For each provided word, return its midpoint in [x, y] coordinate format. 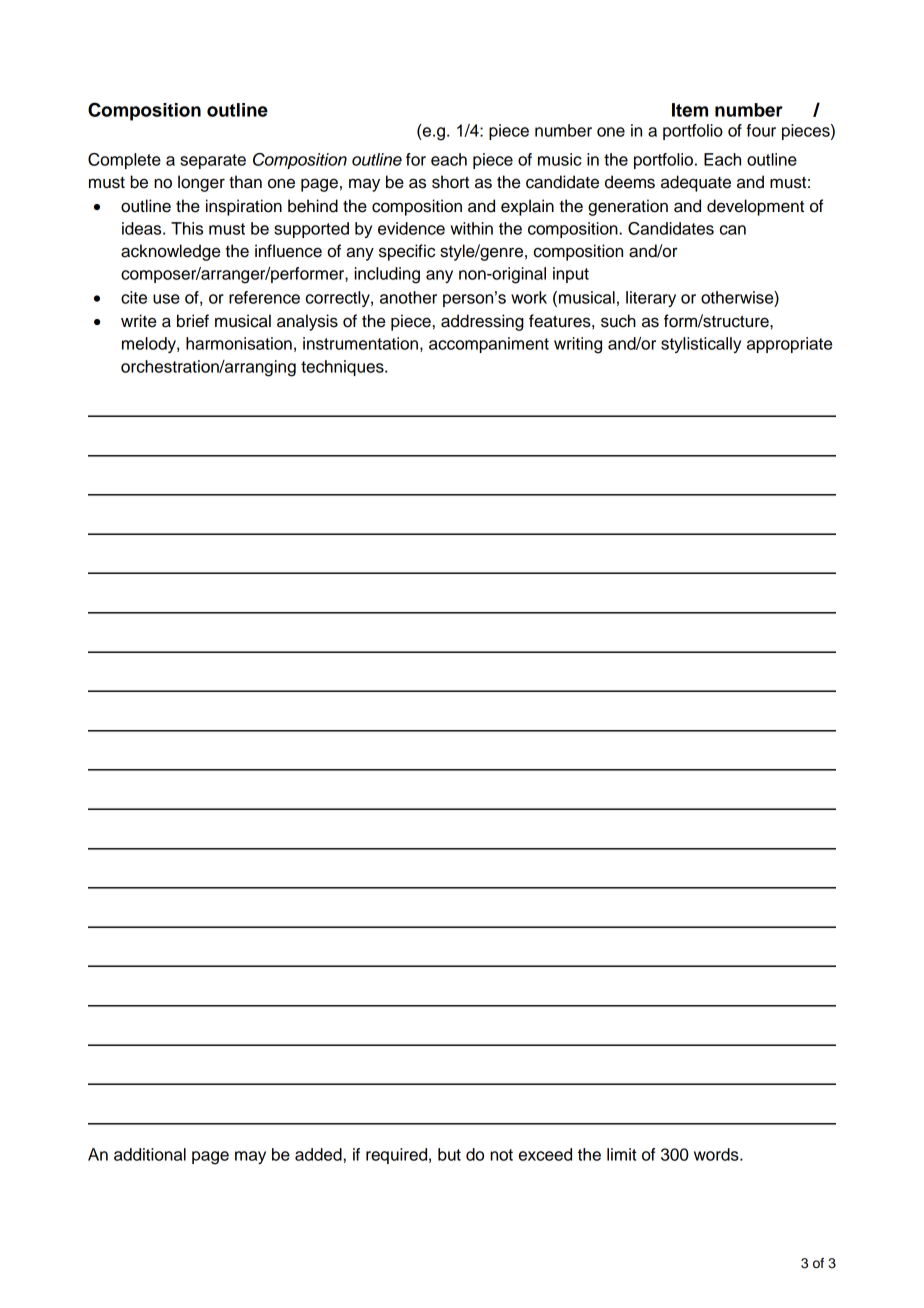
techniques [343, 368]
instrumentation [360, 343]
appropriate [789, 345]
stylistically [701, 345]
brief [193, 321]
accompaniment [489, 345]
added [318, 1154]
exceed [545, 1154]
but [449, 1154]
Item [690, 110]
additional [150, 1154]
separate [213, 161]
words [717, 1154]
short [450, 182]
